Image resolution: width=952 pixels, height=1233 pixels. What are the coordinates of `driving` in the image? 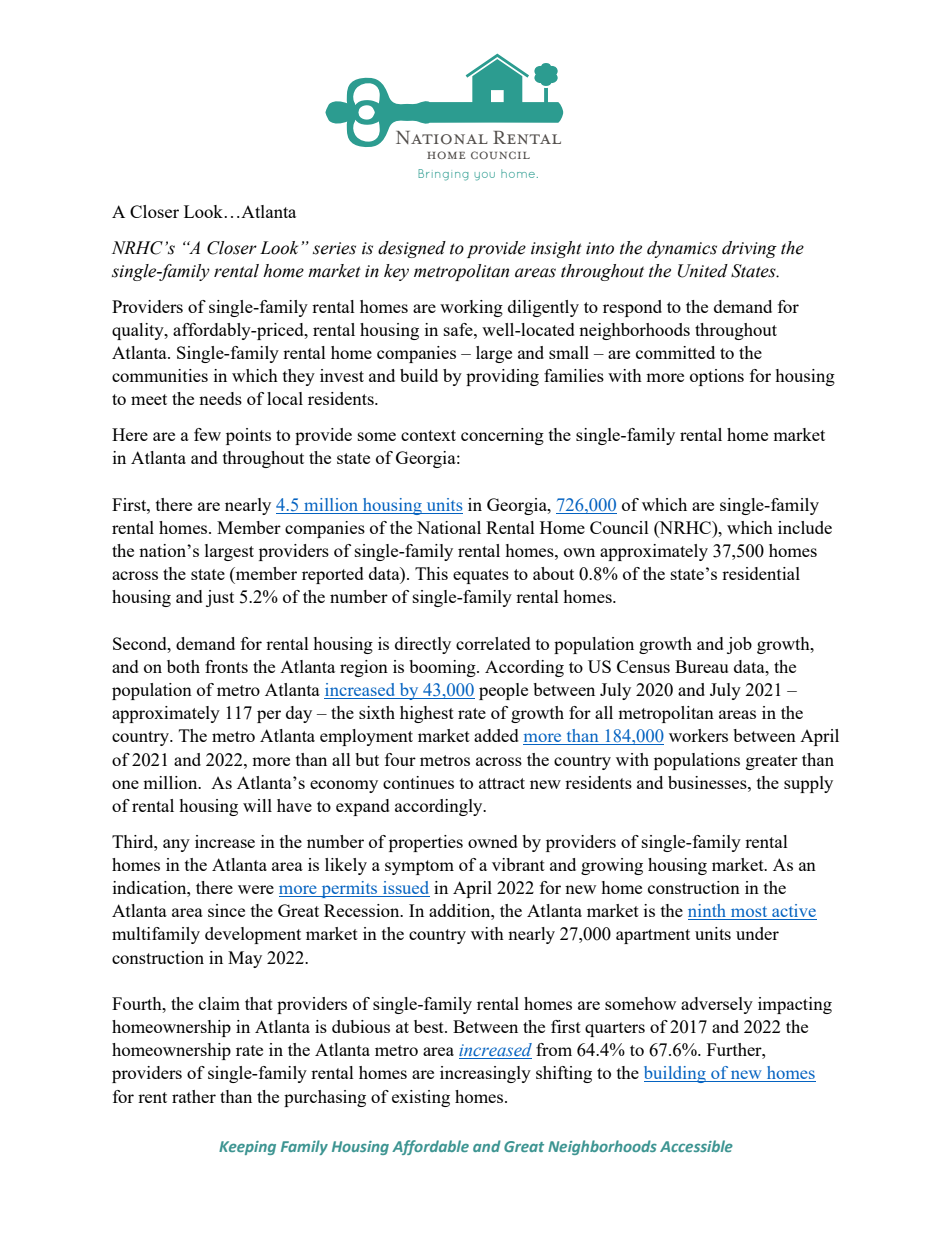 It's located at (749, 249).
